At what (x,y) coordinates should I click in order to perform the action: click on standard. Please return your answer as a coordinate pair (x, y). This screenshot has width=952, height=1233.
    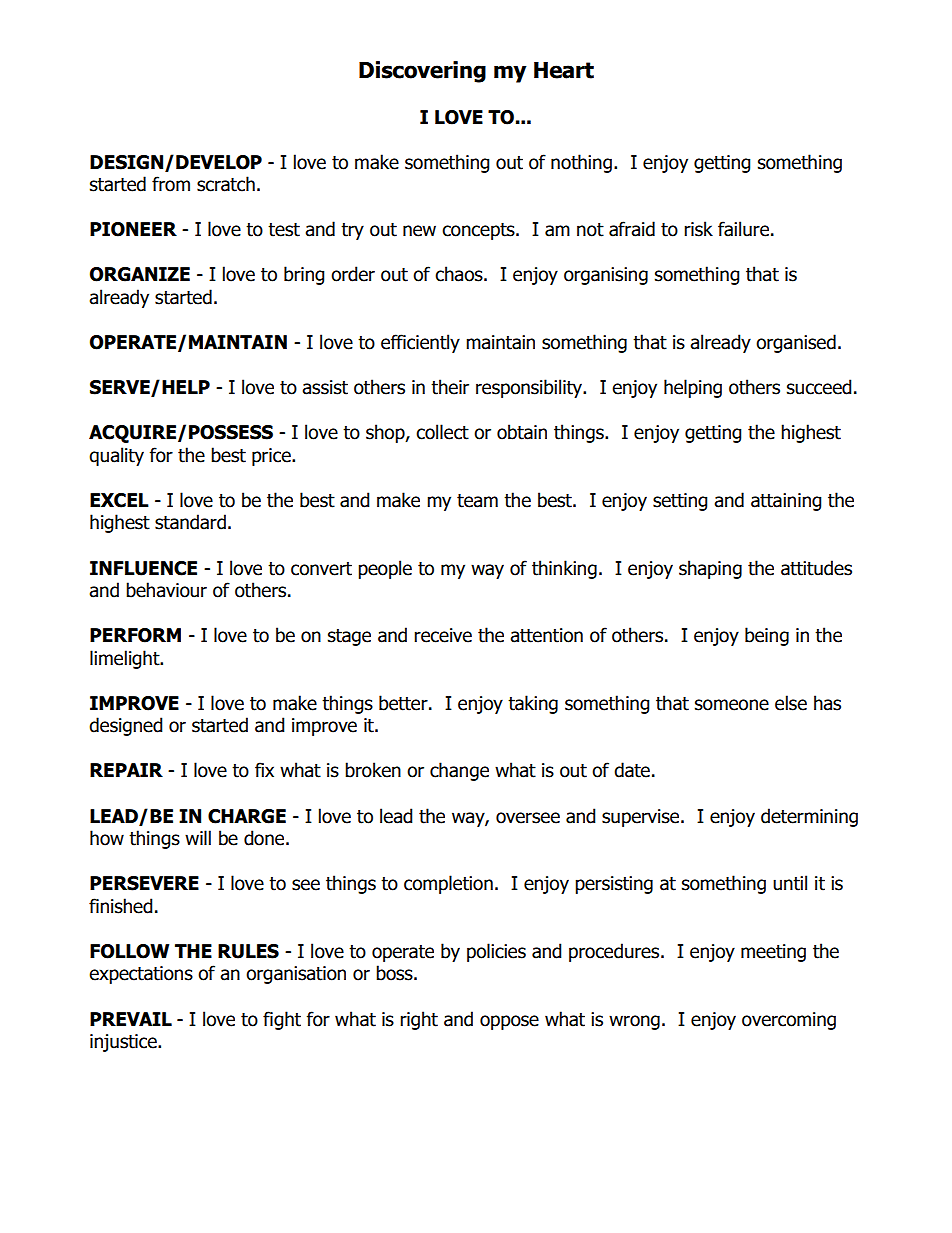
    Looking at the image, I should click on (190, 522).
